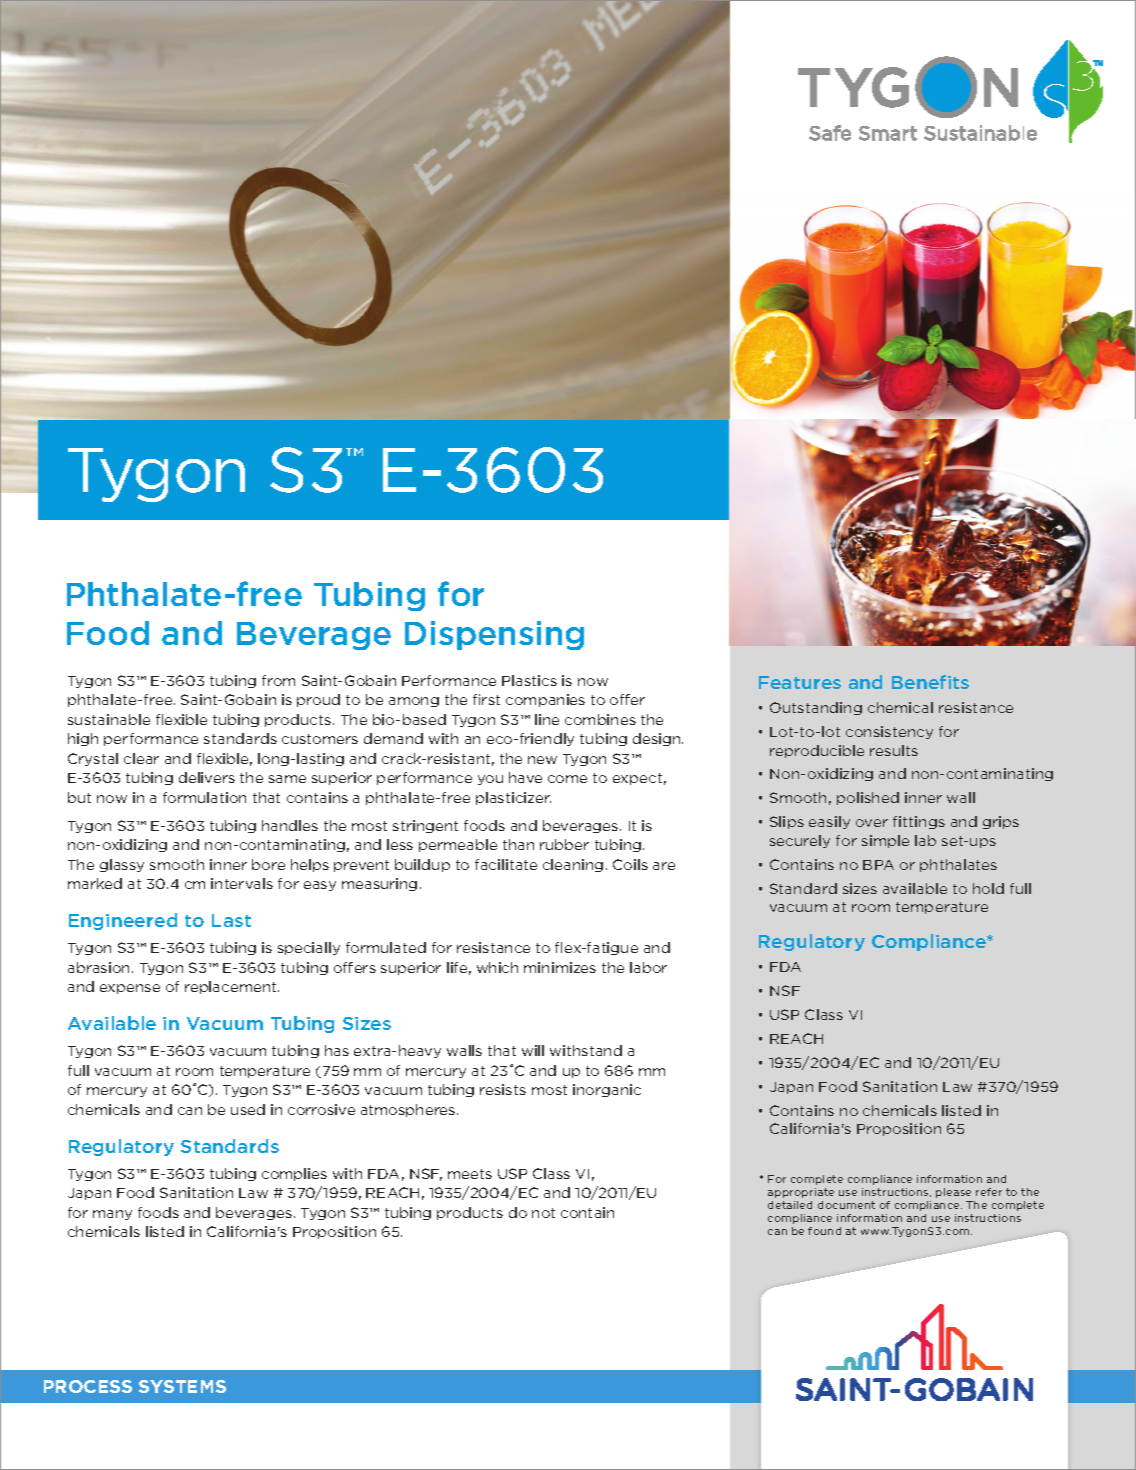  What do you see at coordinates (573, 865) in the document?
I see `cleaning` at bounding box center [573, 865].
